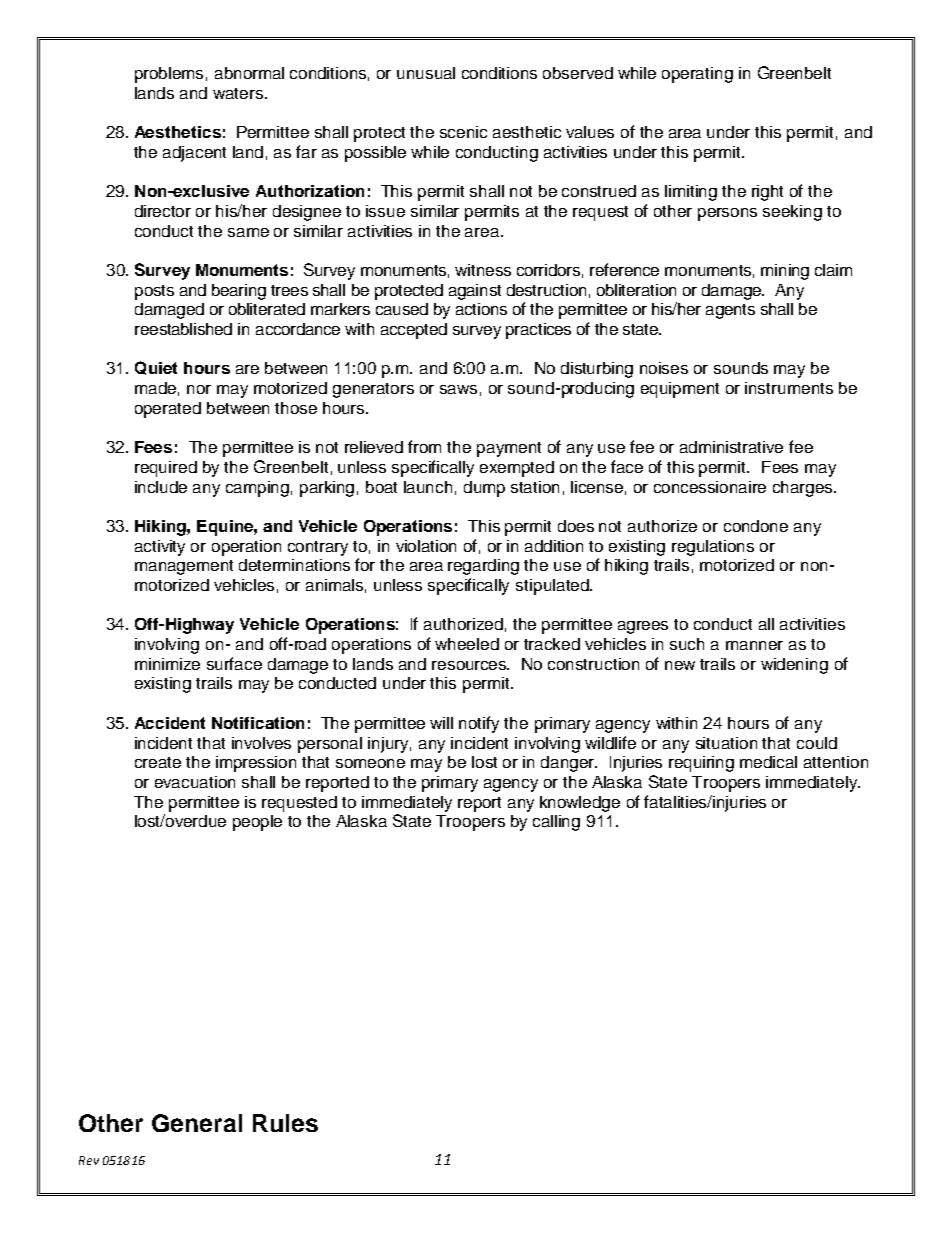  Describe the element at coordinates (467, 644) in the document. I see `wheeled` at that location.
